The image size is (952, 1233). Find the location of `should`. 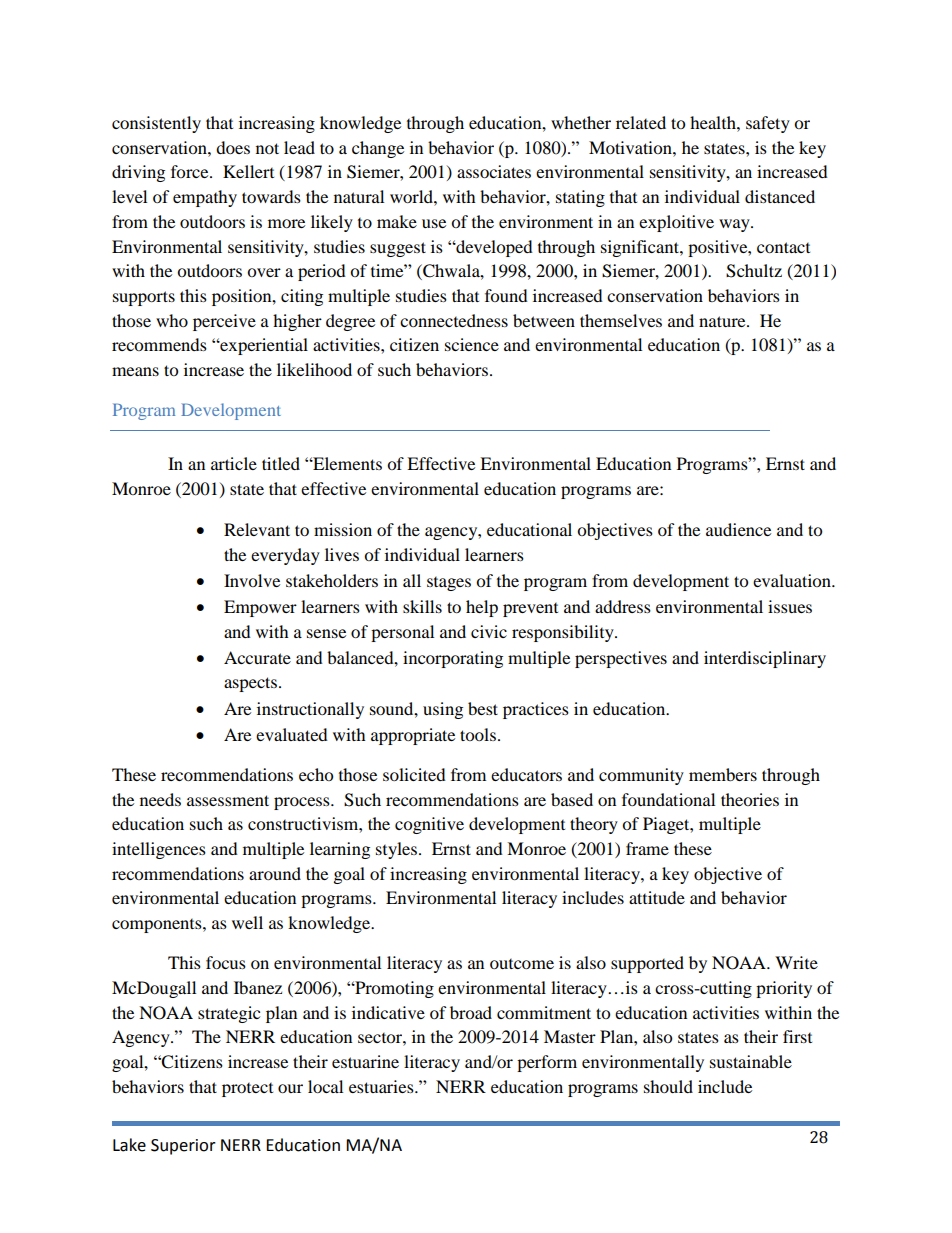

should is located at coordinates (668, 1086).
